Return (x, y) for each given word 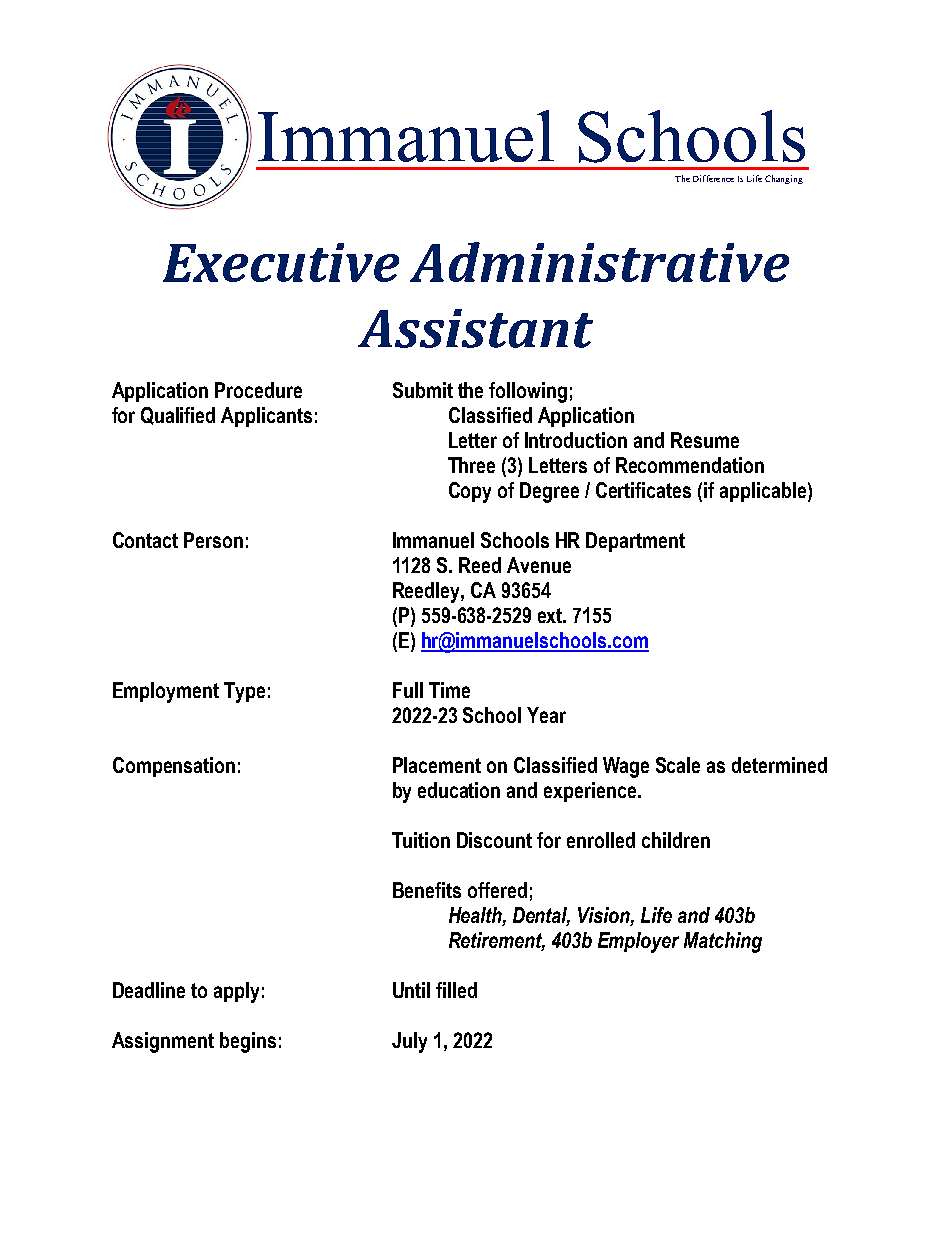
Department (635, 542)
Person (213, 540)
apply (236, 992)
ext (551, 615)
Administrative (599, 262)
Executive (281, 262)
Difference (713, 178)
